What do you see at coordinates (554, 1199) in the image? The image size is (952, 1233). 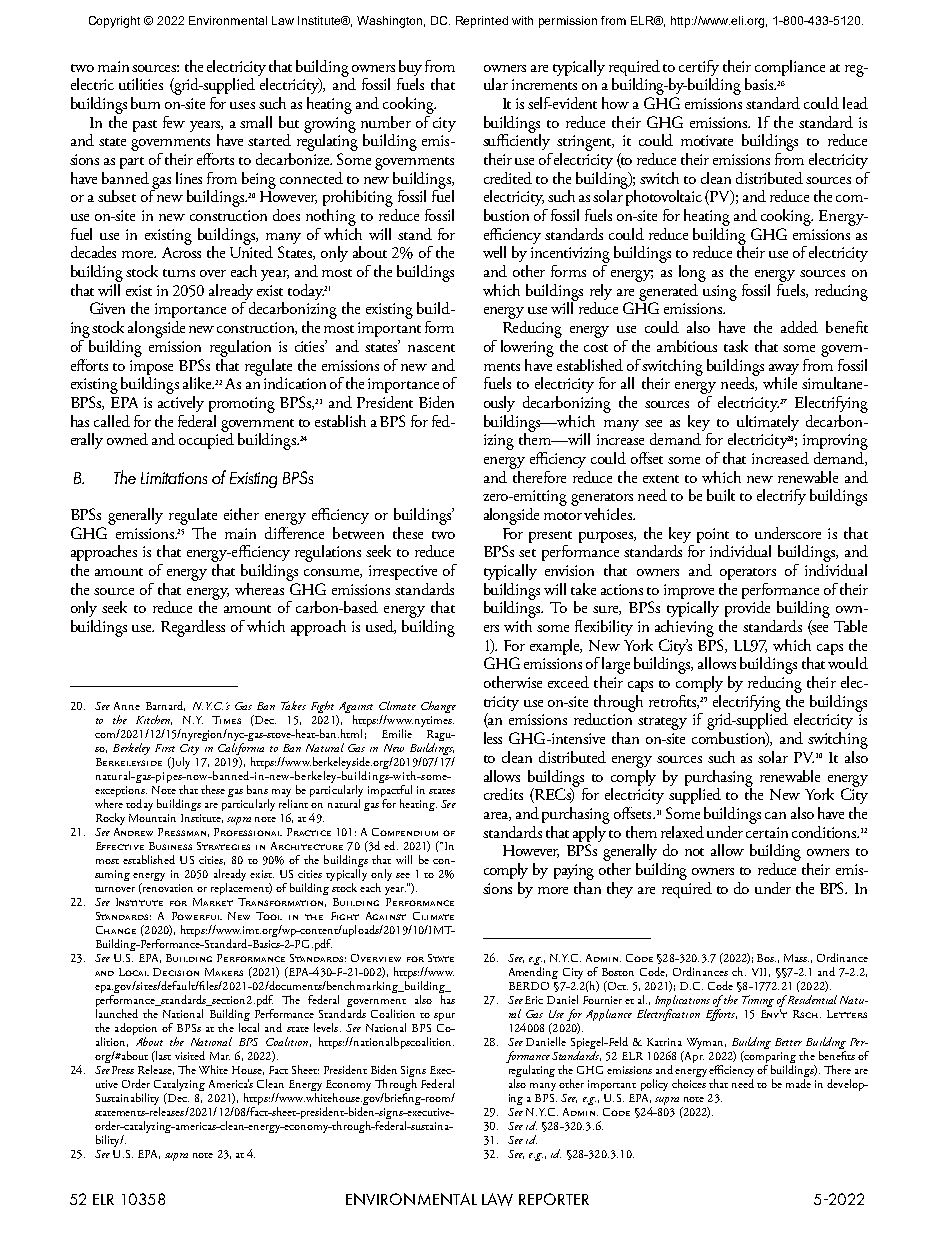 I see `REPORTER` at bounding box center [554, 1199].
